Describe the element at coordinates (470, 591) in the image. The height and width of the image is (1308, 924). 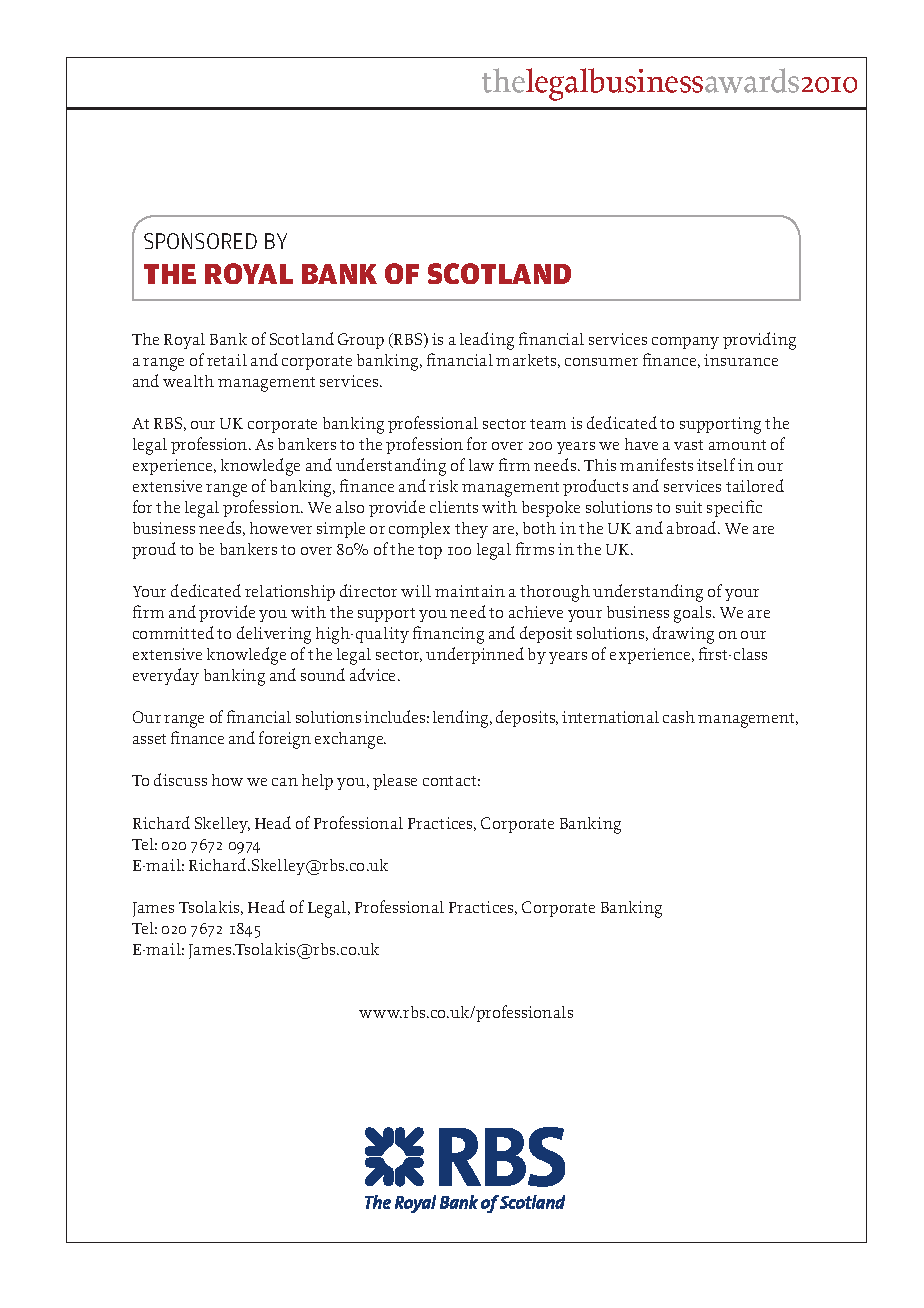
I see `maintain` at that location.
